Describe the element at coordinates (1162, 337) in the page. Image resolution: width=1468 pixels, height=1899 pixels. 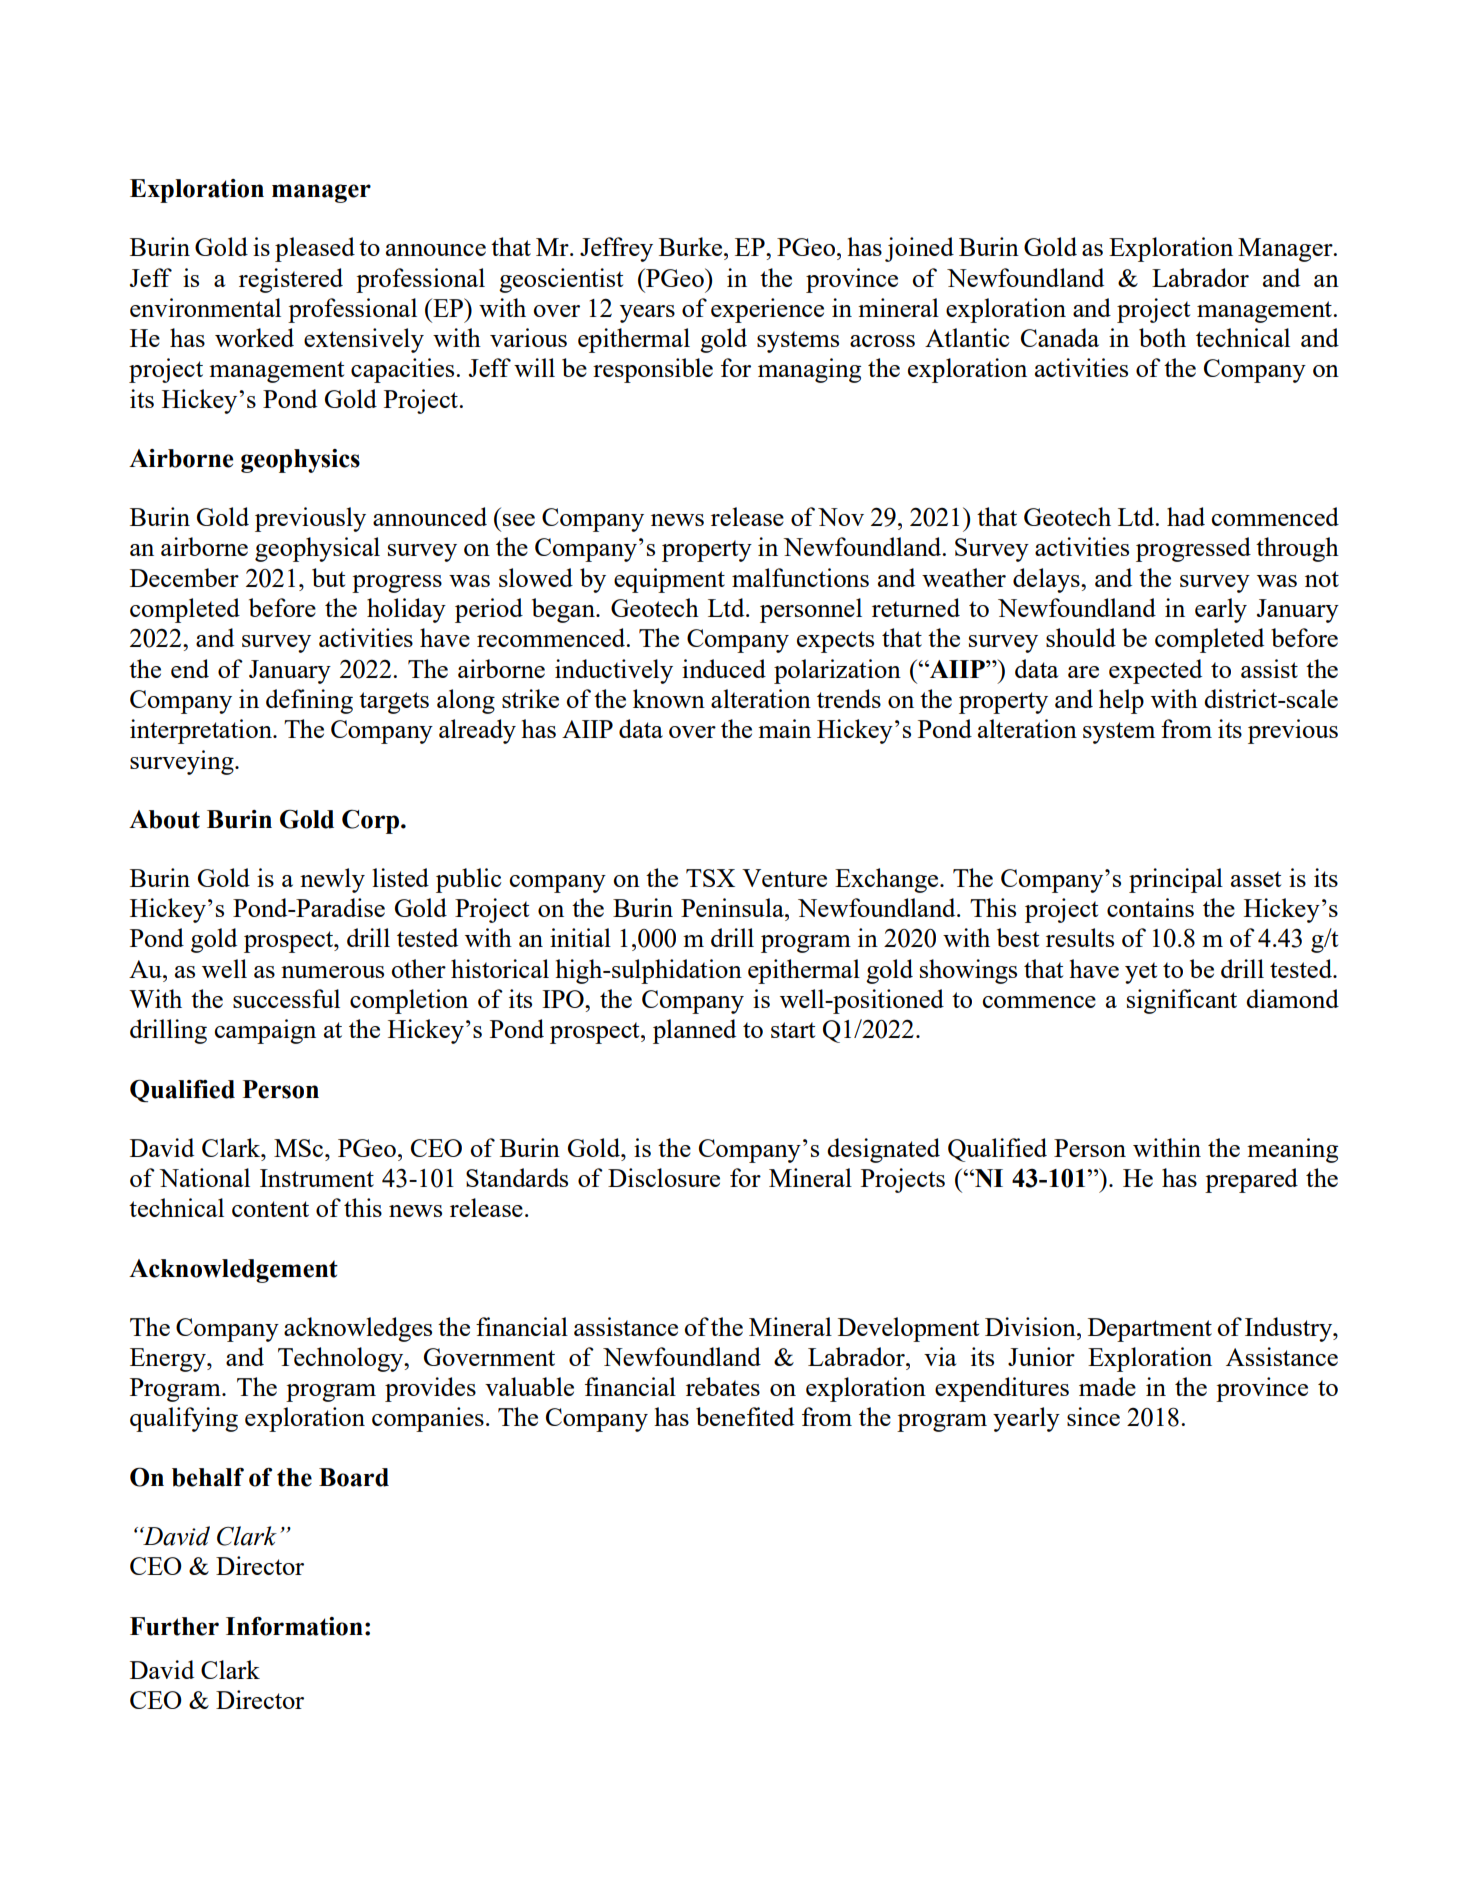
I see `both` at that location.
